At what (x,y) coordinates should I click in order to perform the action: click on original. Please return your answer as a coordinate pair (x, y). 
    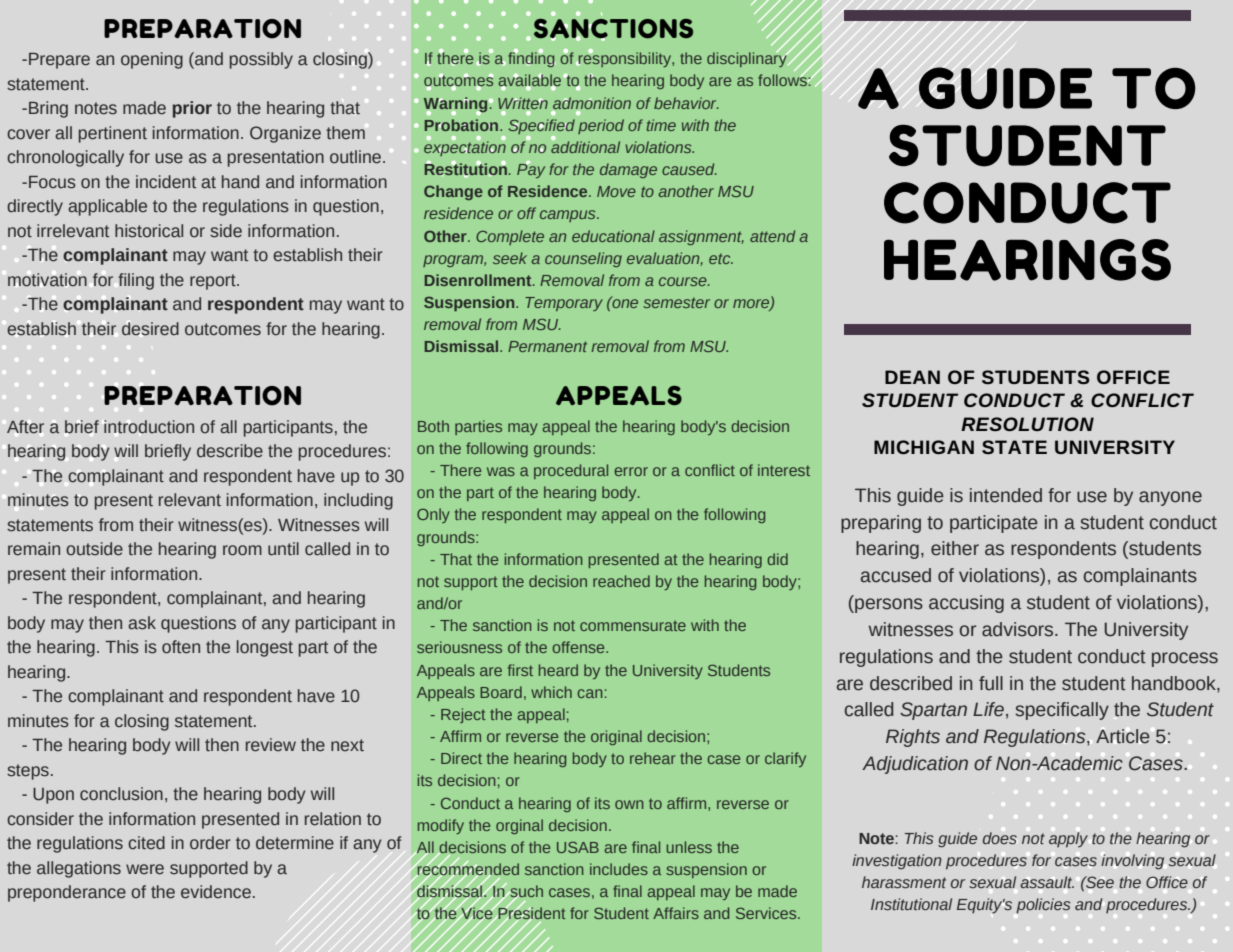
    Looking at the image, I should click on (616, 737).
